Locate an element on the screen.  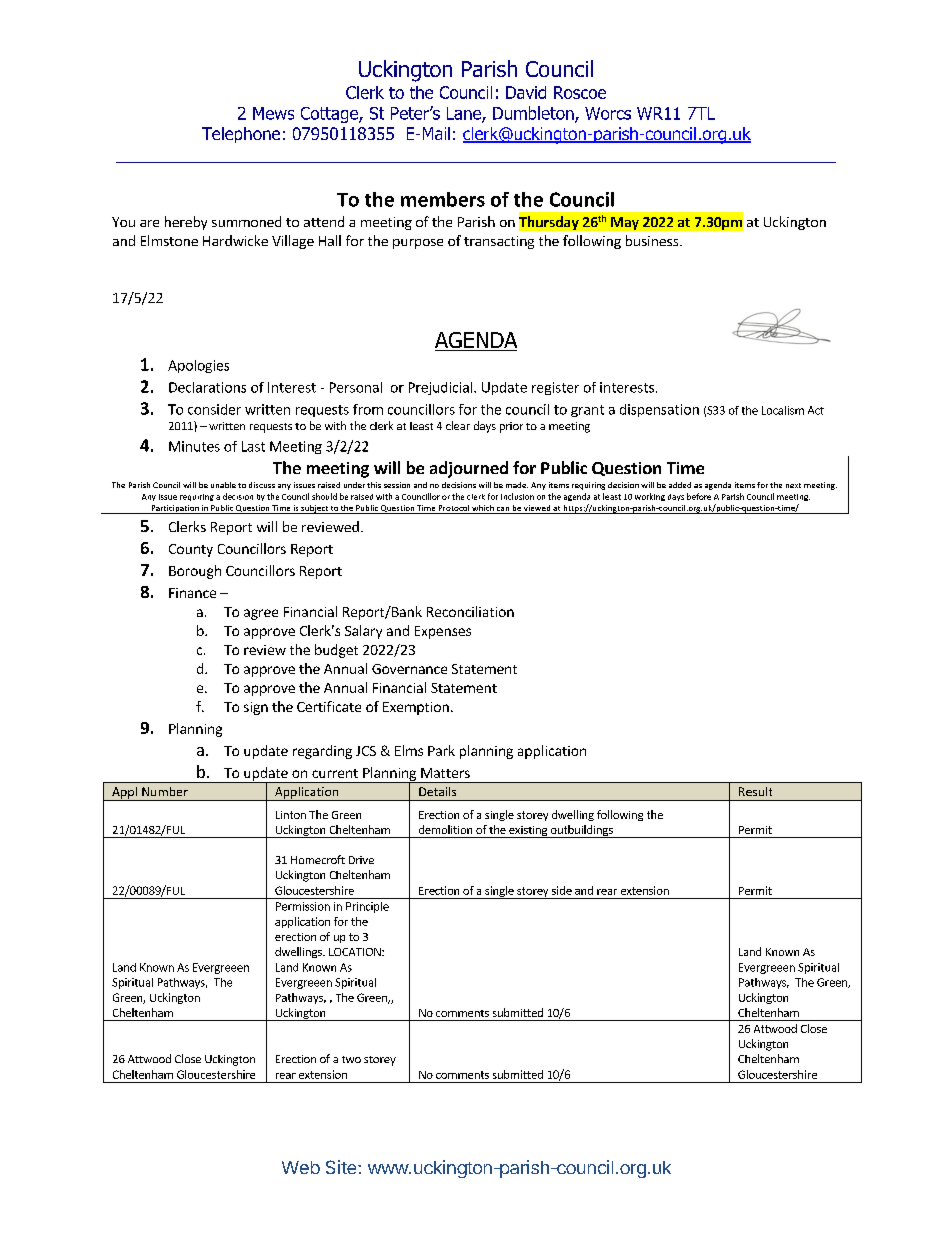
Web is located at coordinates (301, 1167).
